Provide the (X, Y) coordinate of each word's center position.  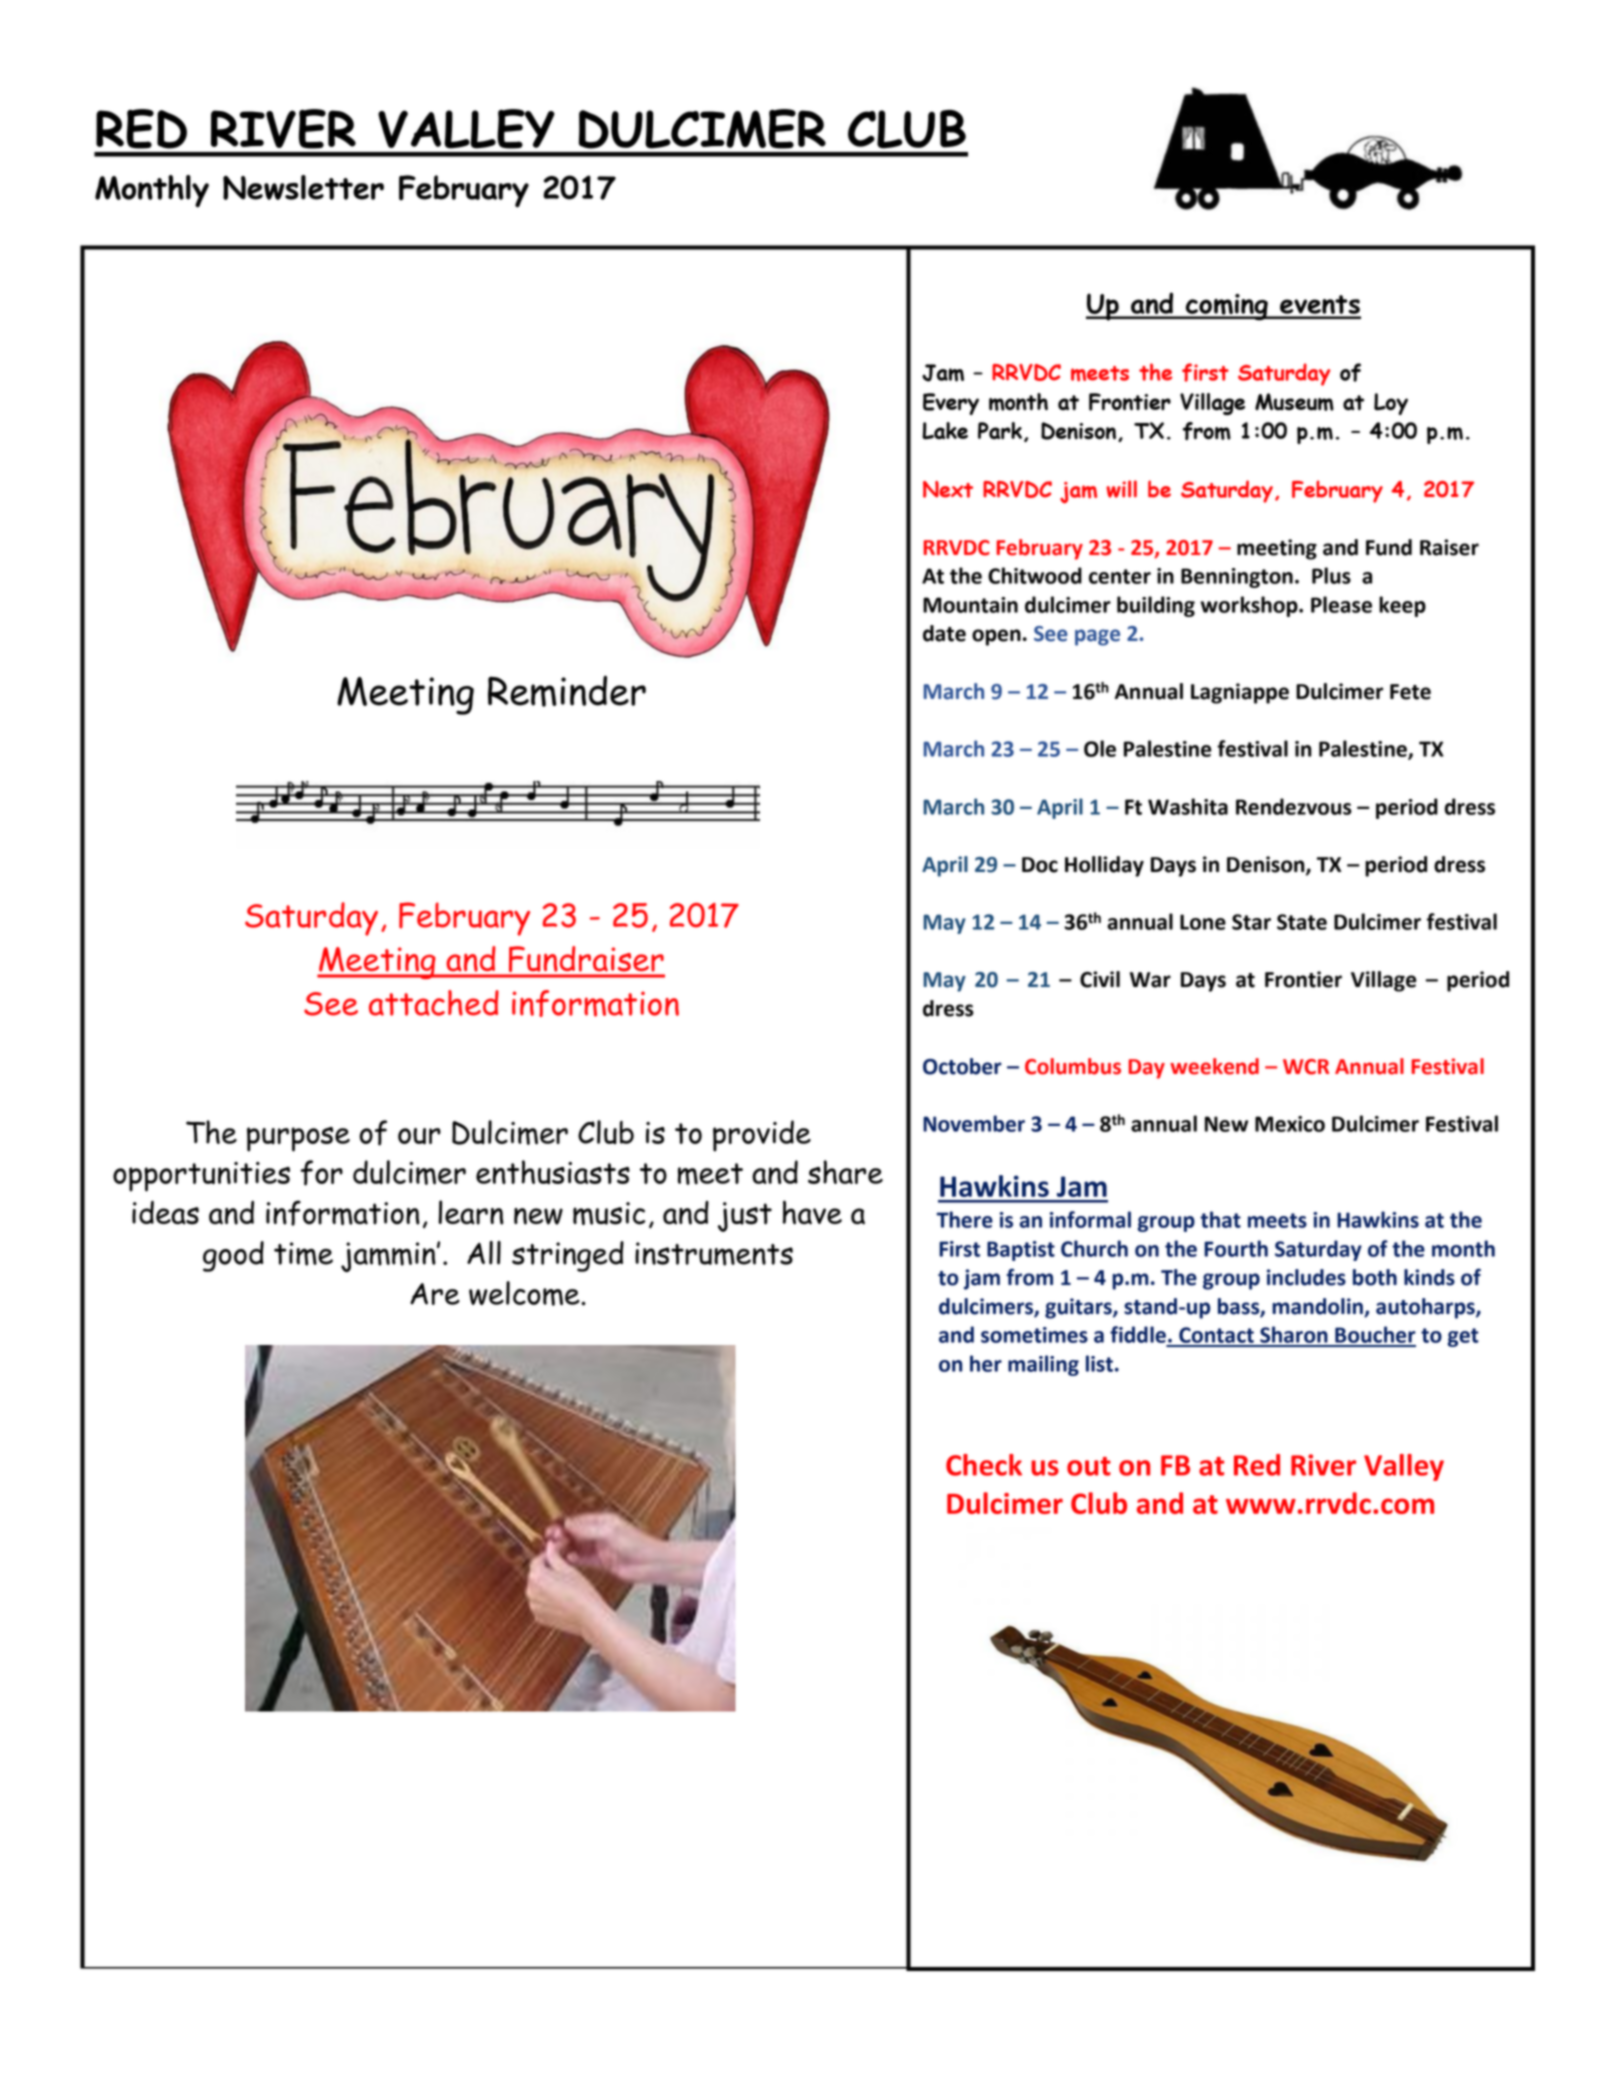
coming (1226, 307)
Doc (1040, 865)
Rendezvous (1294, 806)
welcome (525, 1293)
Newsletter (303, 187)
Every (951, 404)
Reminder (567, 691)
